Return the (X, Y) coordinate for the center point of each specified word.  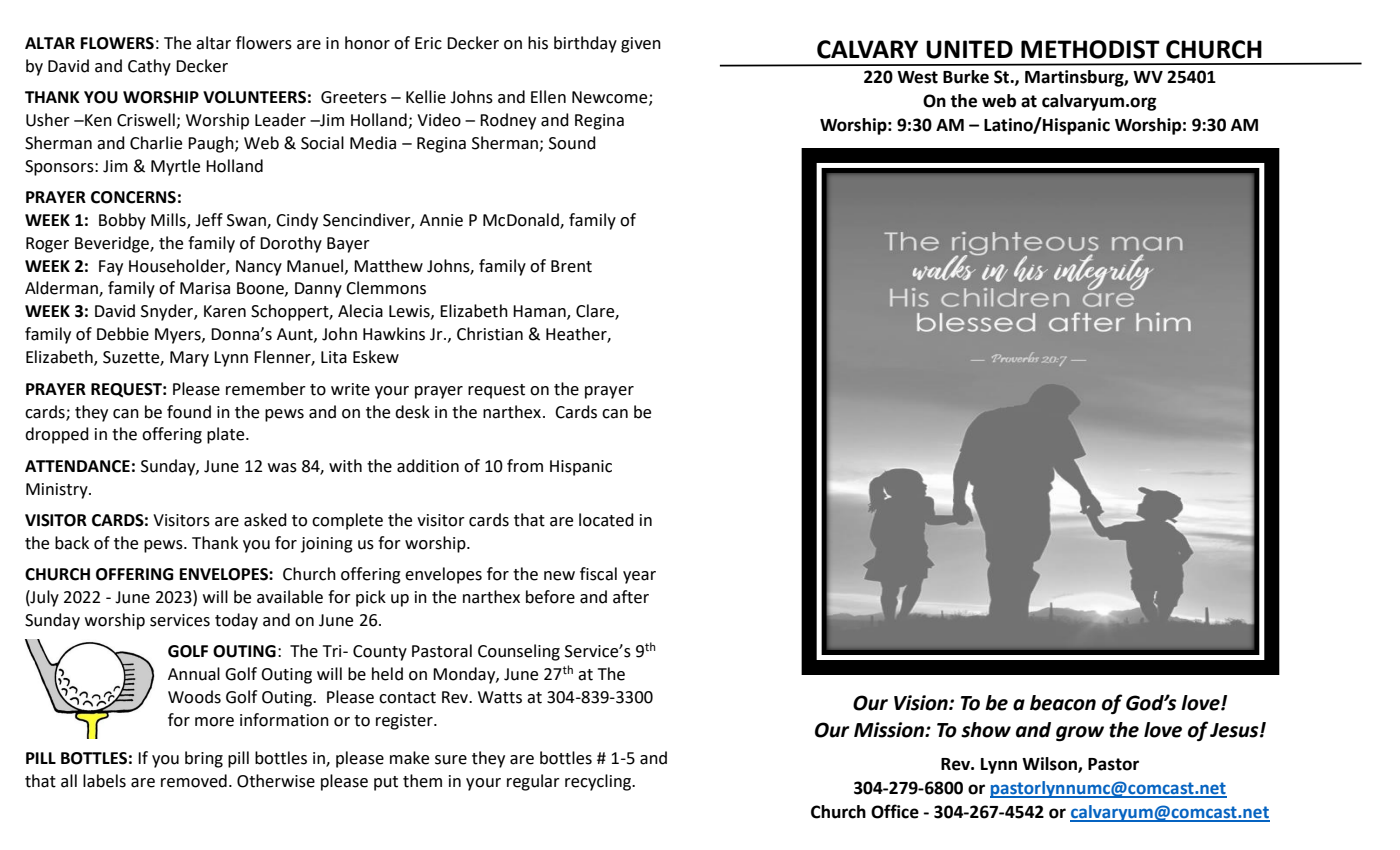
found (189, 412)
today (236, 621)
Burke (966, 77)
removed (194, 781)
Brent (571, 266)
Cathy (149, 67)
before (550, 597)
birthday (585, 44)
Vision (922, 703)
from (525, 466)
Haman (540, 312)
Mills (169, 220)
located (606, 520)
